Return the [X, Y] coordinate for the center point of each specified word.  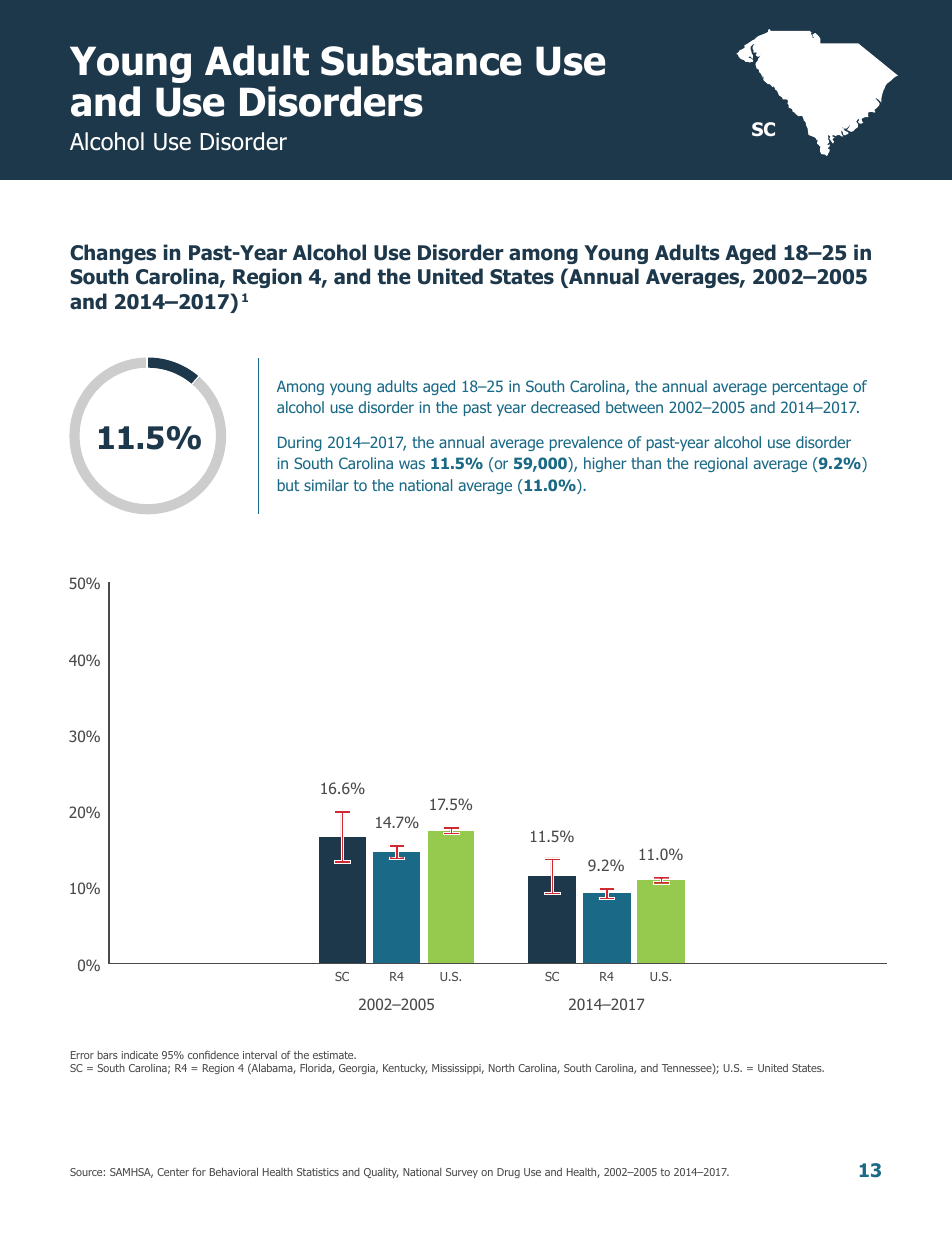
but [288, 485]
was [412, 464]
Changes [113, 254]
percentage [810, 388]
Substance [421, 60]
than [646, 463]
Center [173, 1172]
